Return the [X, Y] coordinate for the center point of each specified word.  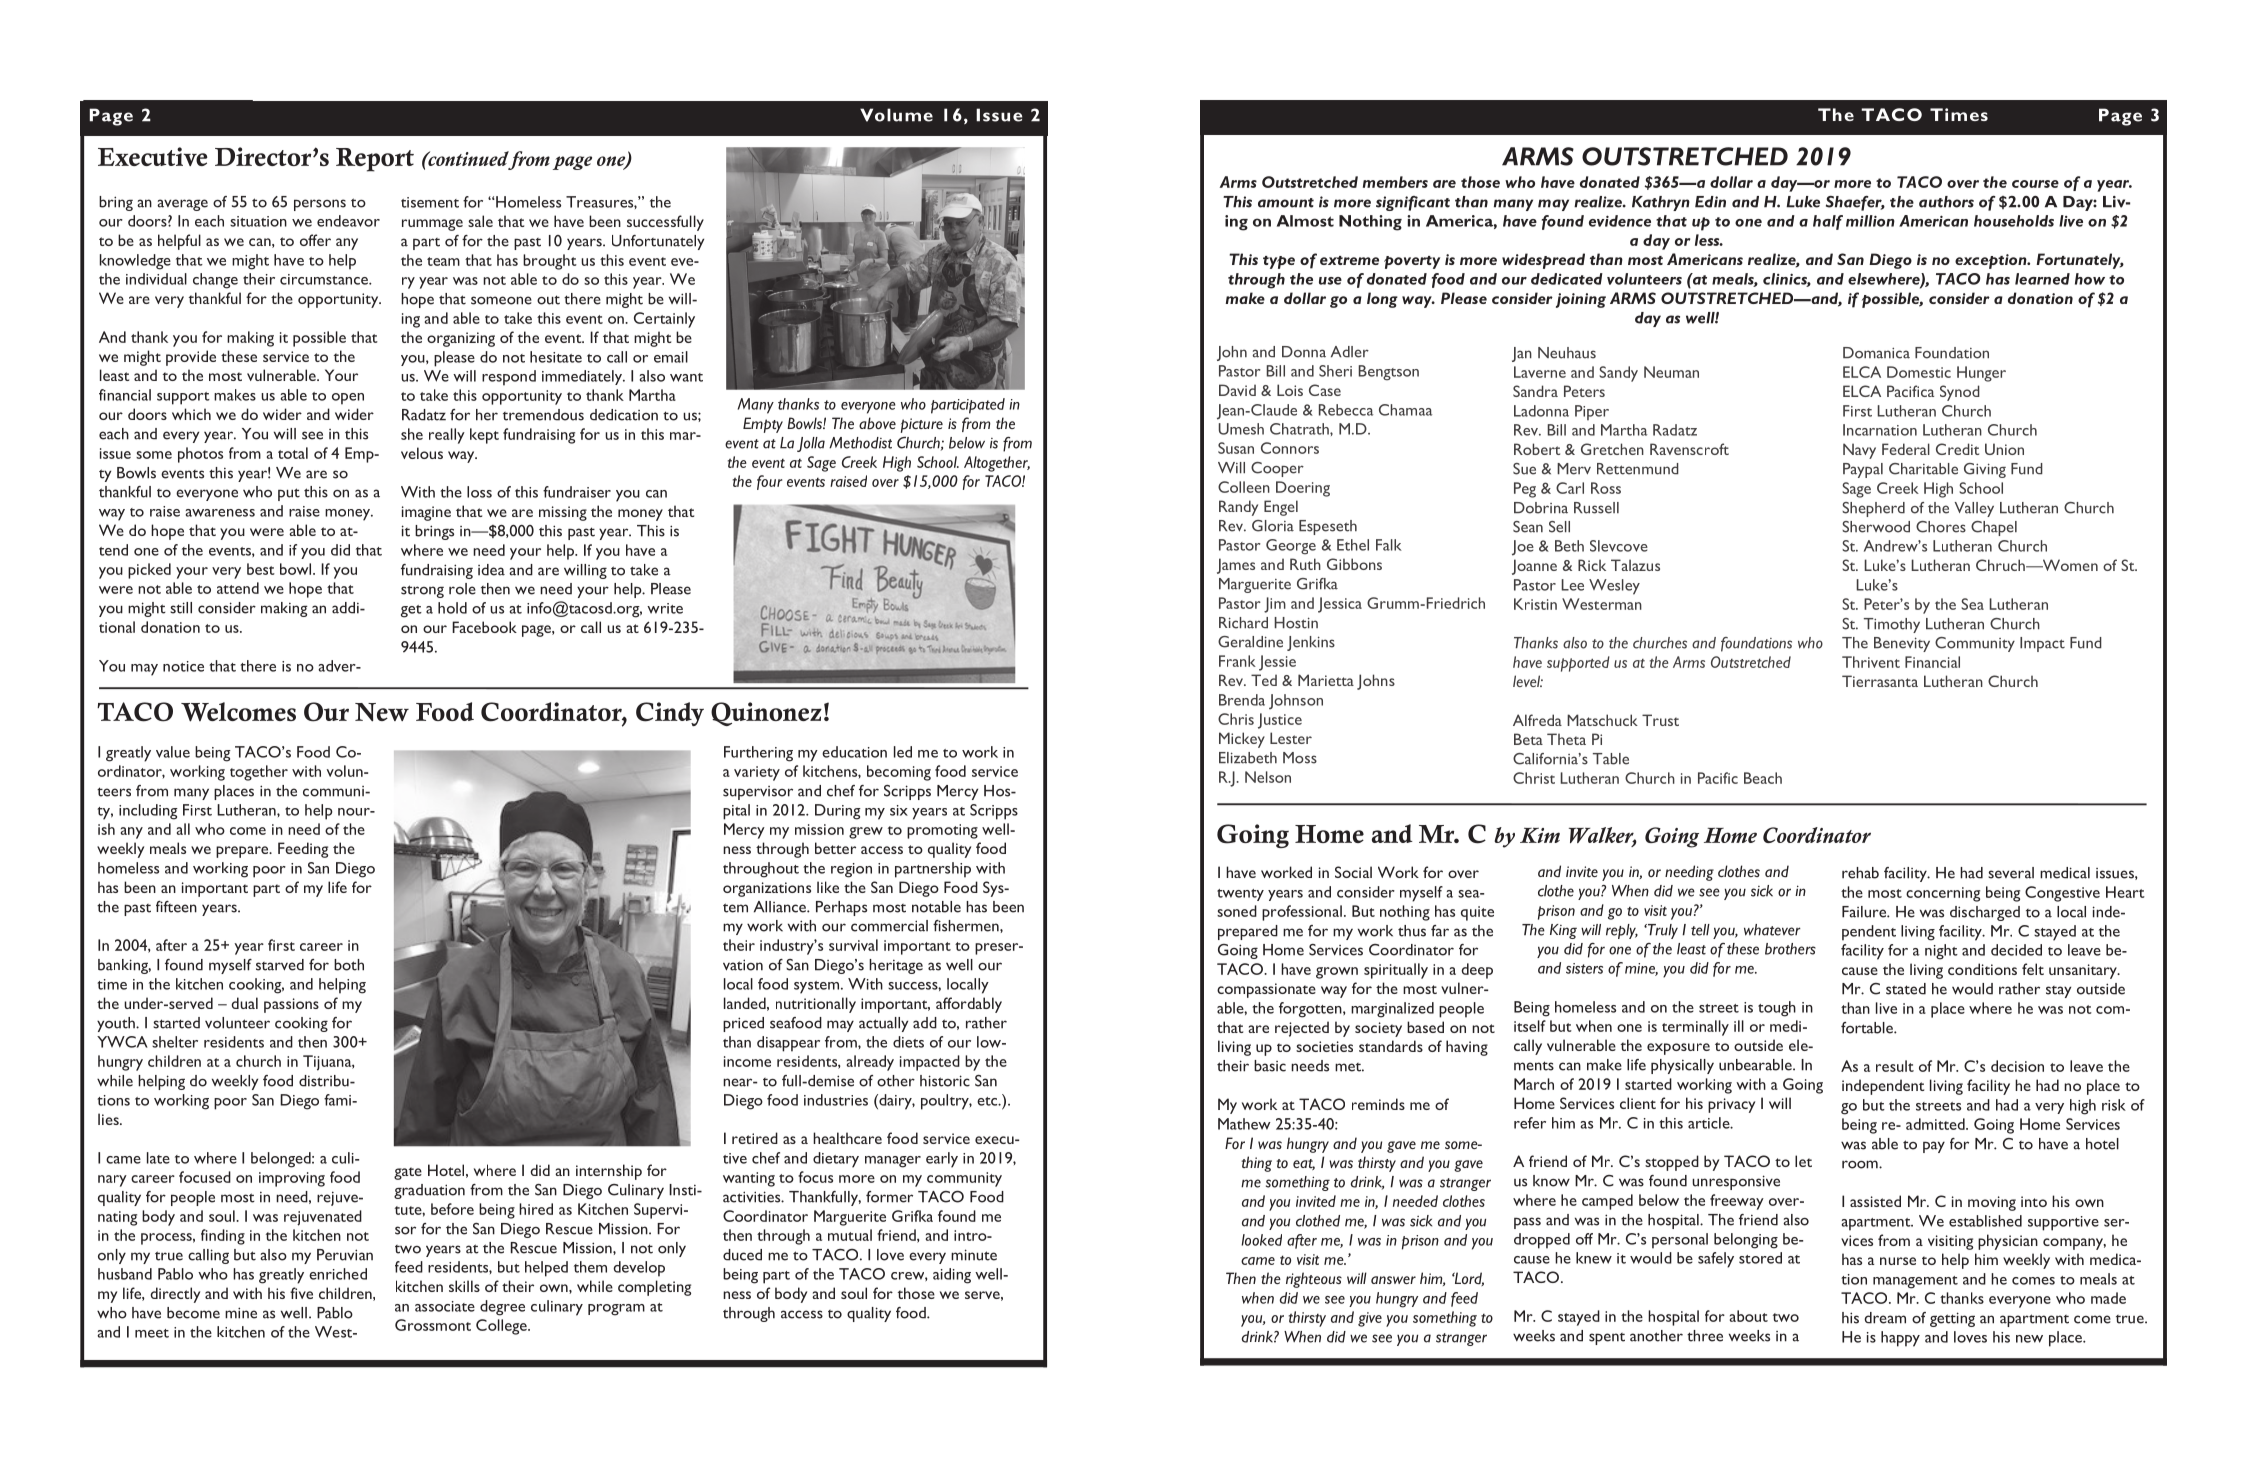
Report [375, 160]
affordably [969, 1005]
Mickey [1242, 740]
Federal [1906, 449]
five [301, 1293]
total [293, 453]
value [173, 752]
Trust [1660, 720]
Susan [1236, 448]
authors [1946, 202]
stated [1906, 989]
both [349, 965]
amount [1286, 203]
